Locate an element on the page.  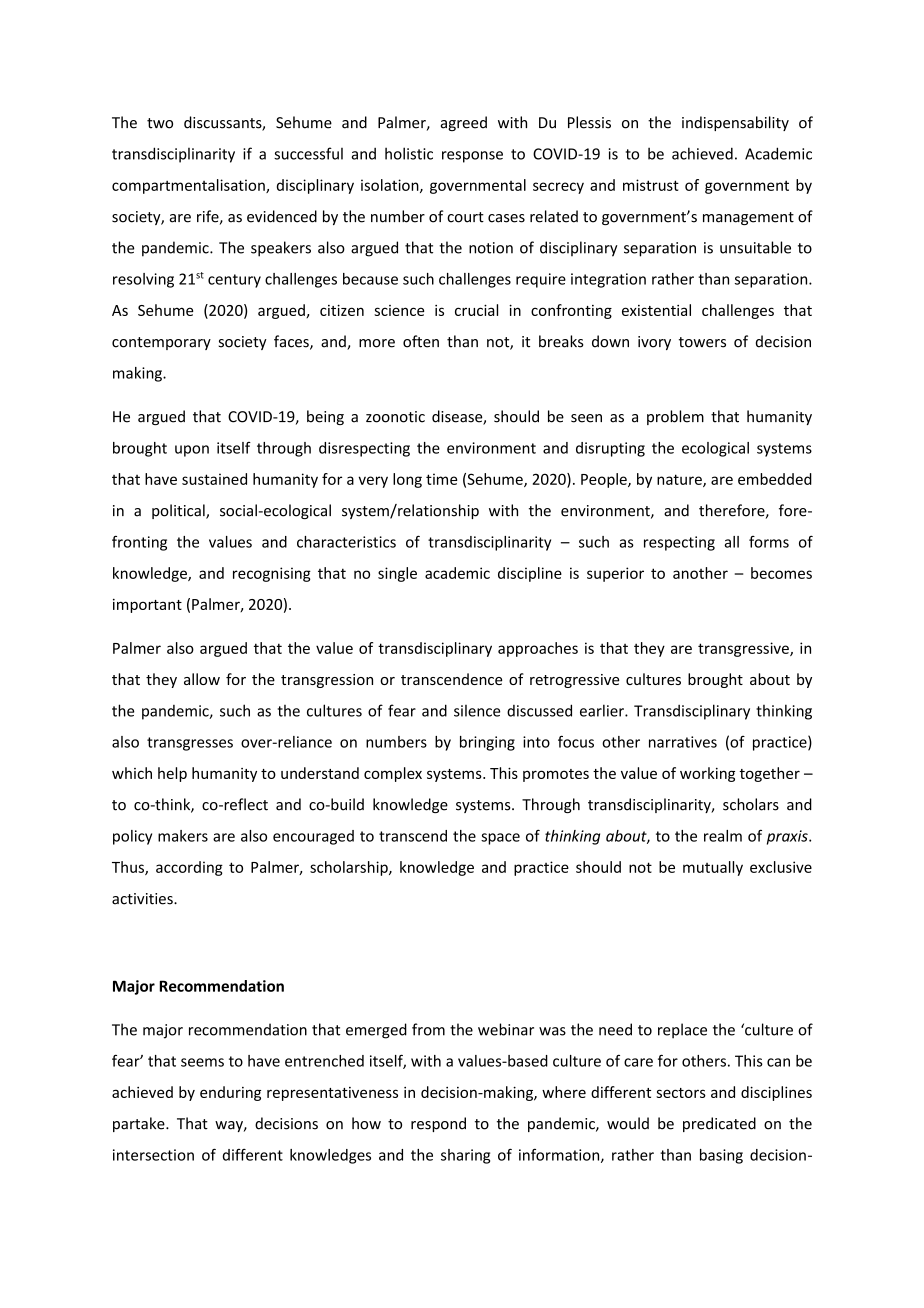
enduring is located at coordinates (230, 1093).
